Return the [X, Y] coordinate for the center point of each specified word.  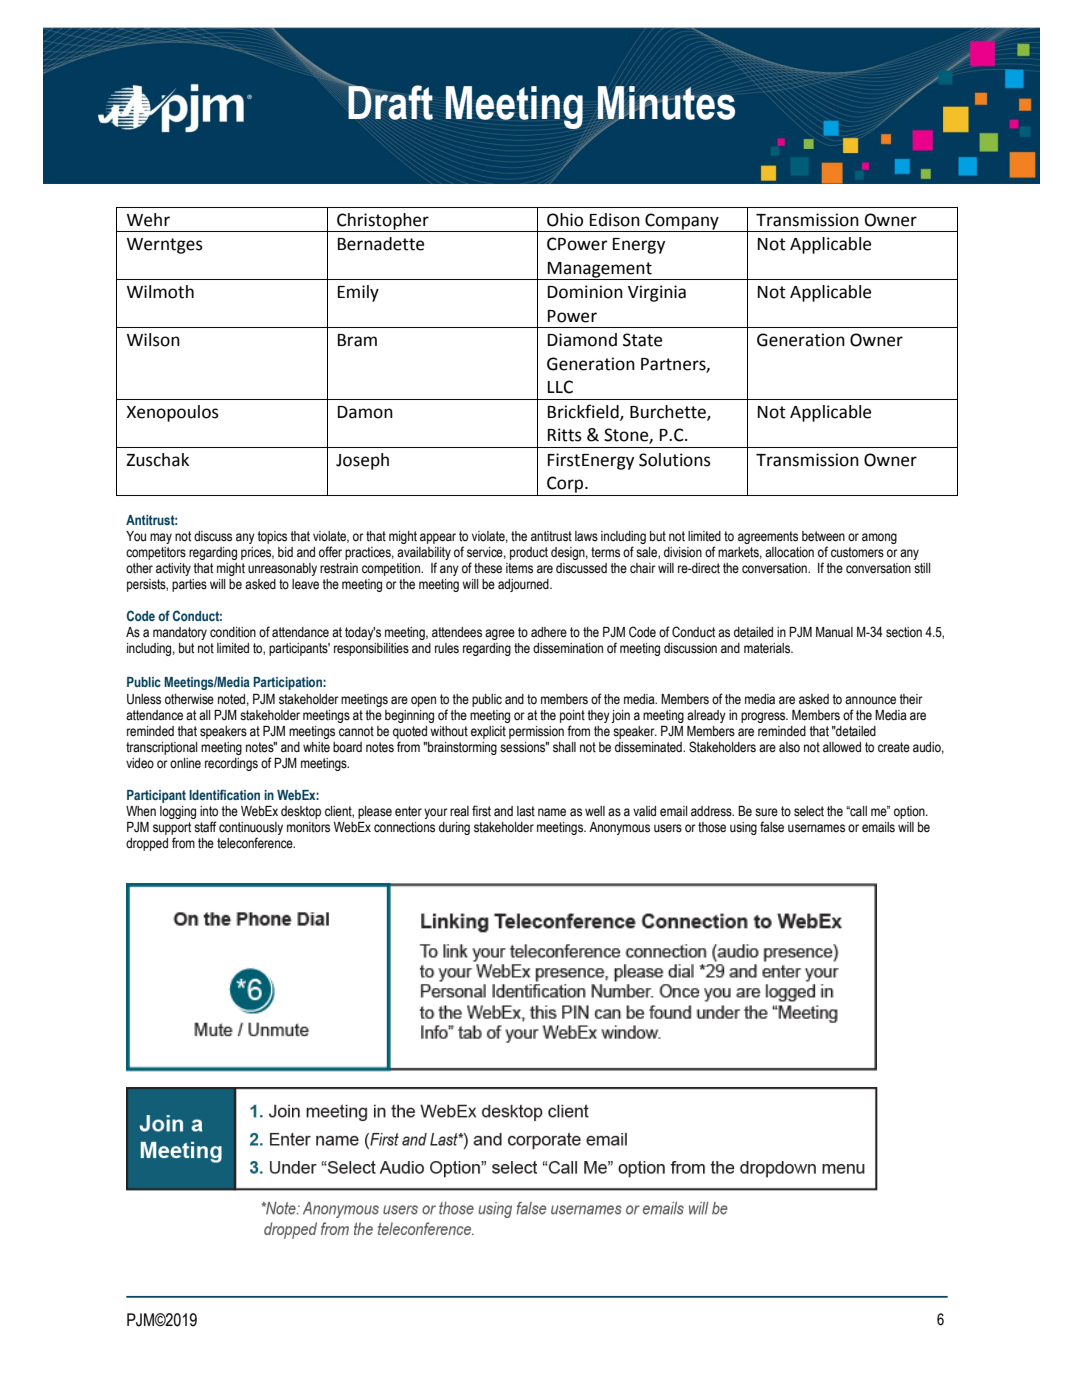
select [809, 811]
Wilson [153, 340]
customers [857, 552]
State [642, 340]
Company [682, 222]
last [526, 811]
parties [189, 585]
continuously [251, 830]
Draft [389, 101]
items [519, 568]
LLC [560, 387]
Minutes [666, 104]
